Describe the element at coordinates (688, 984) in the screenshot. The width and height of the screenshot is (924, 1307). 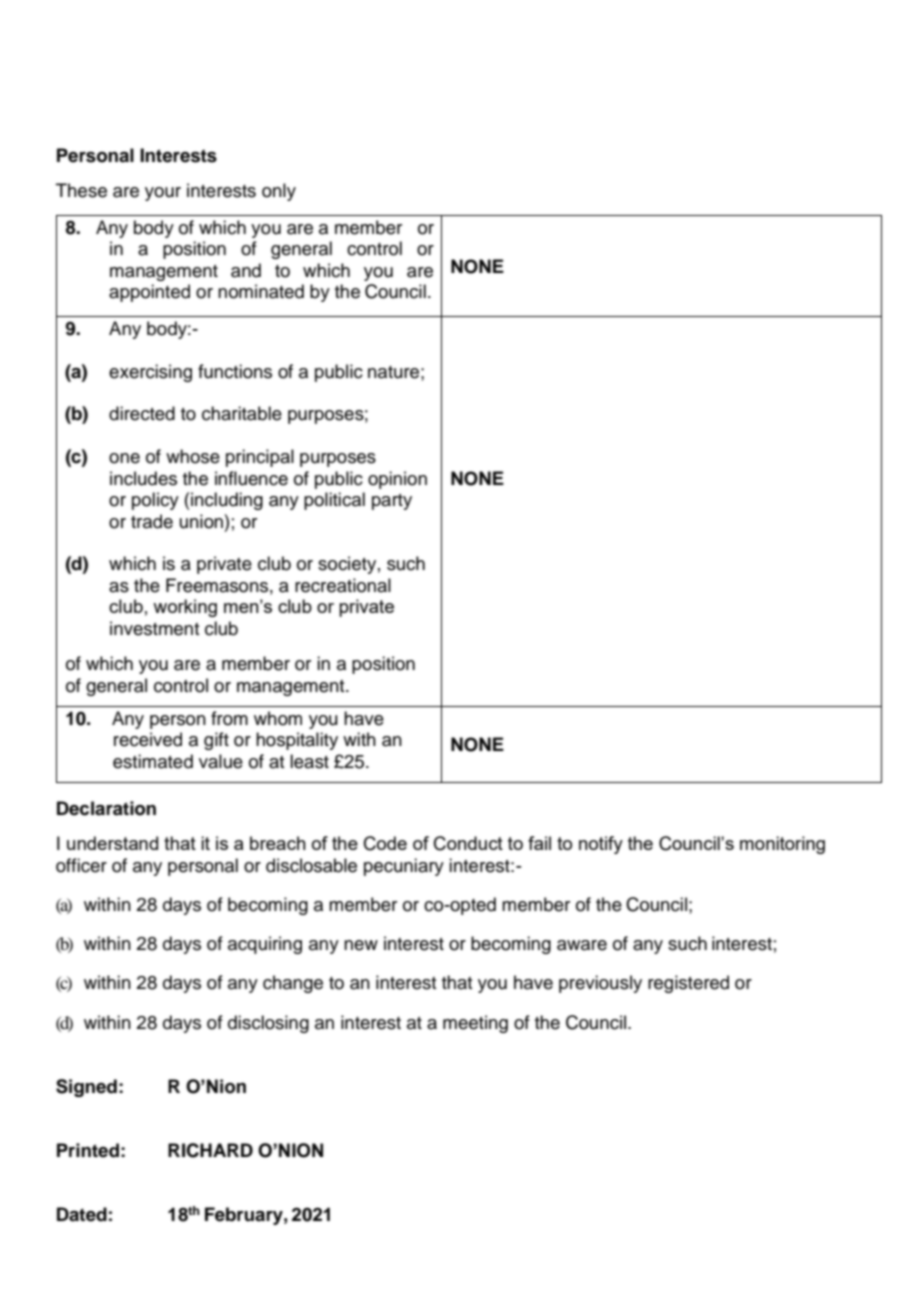
I see `registered` at that location.
